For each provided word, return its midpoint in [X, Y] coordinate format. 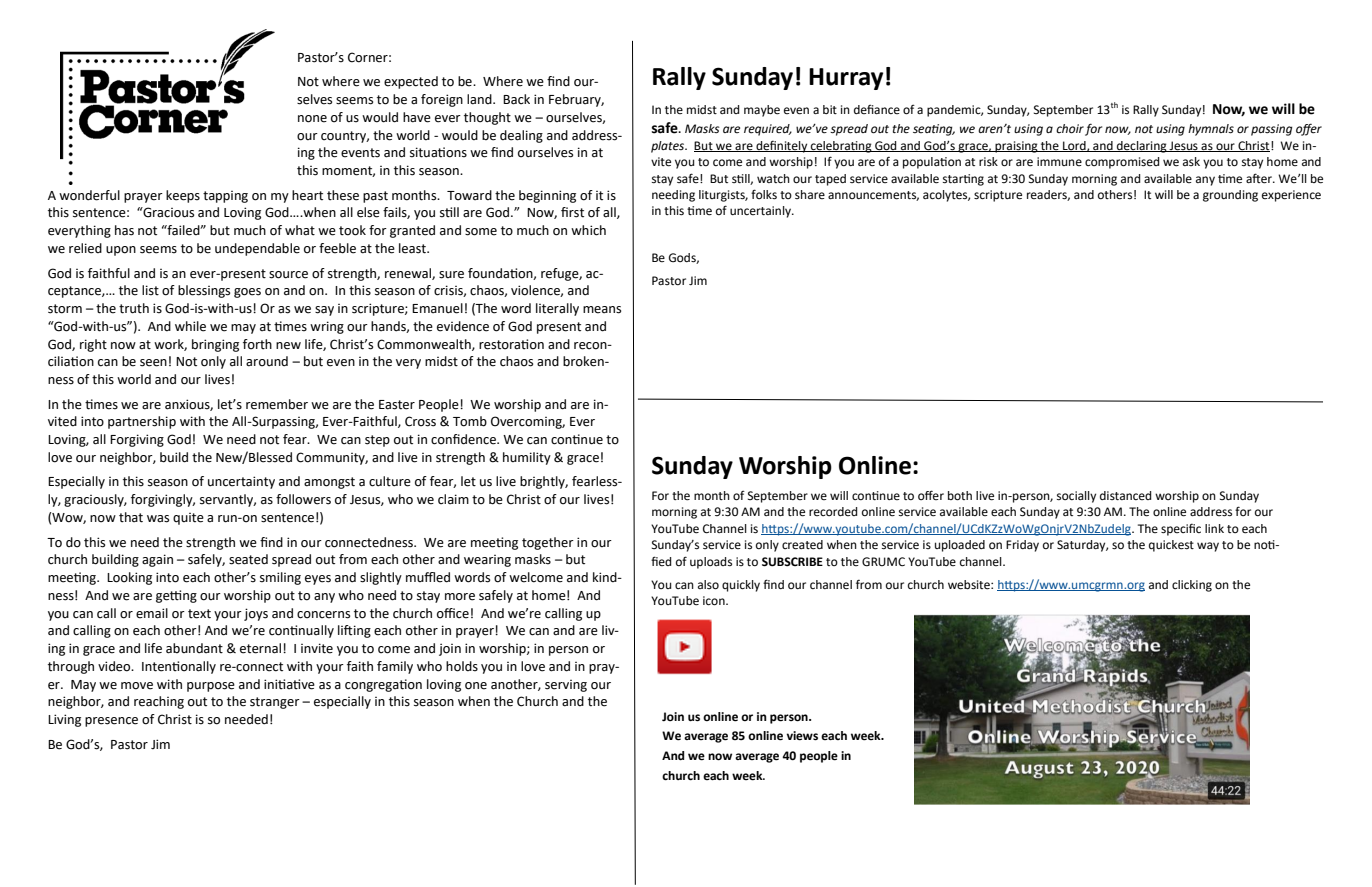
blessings [204, 291]
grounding [1230, 196]
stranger [275, 703]
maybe [762, 111]
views [802, 736]
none [312, 119]
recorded [833, 511]
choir [1070, 129]
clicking [1192, 586]
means [602, 310]
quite [188, 519]
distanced [1125, 495]
